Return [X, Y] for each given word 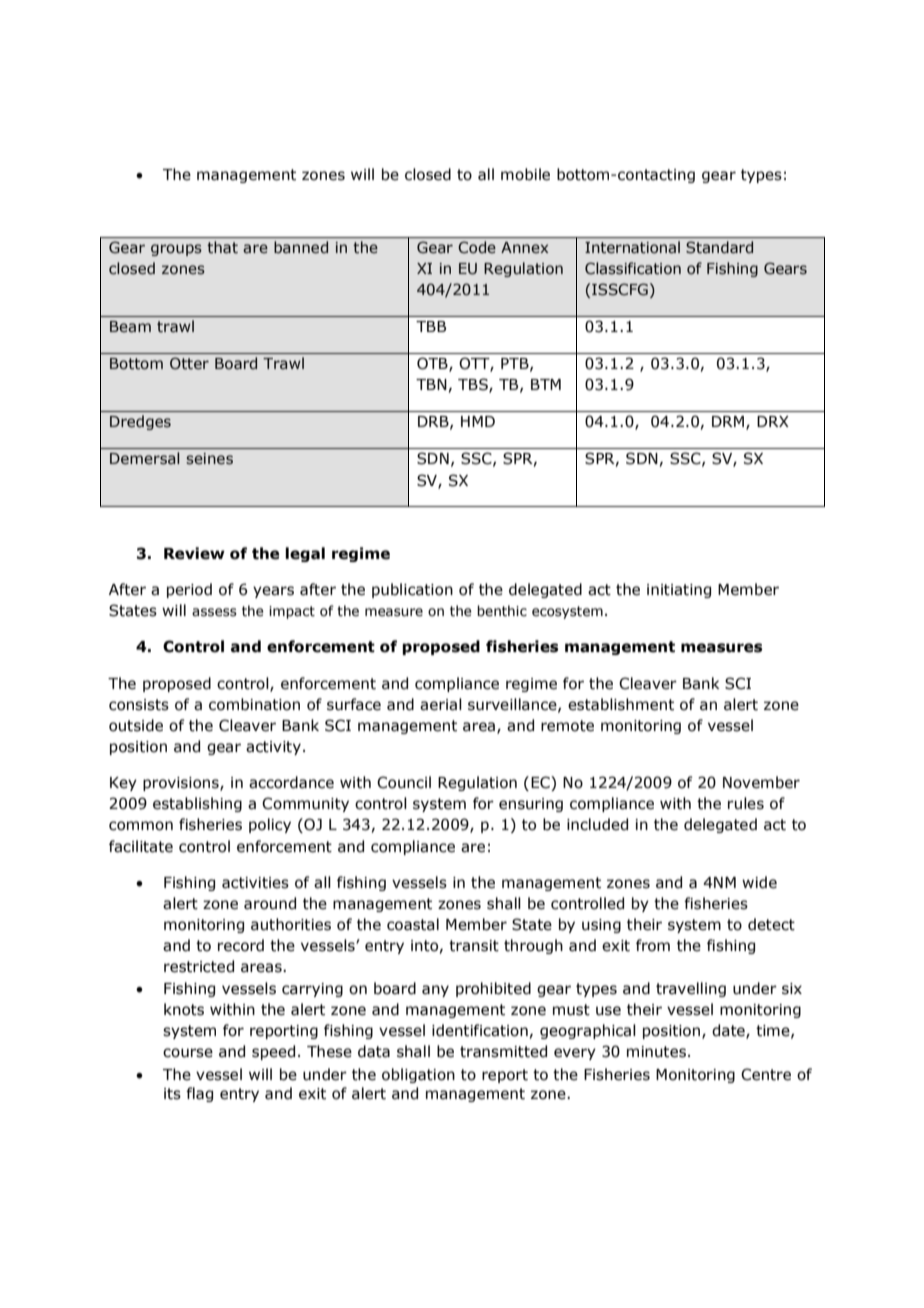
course [188, 1053]
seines [209, 459]
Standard [719, 247]
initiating [679, 591]
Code [477, 247]
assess [214, 612]
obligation [418, 1075]
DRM [728, 421]
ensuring [531, 805]
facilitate [141, 846]
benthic [502, 611]
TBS [474, 385]
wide [759, 882]
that [222, 247]
